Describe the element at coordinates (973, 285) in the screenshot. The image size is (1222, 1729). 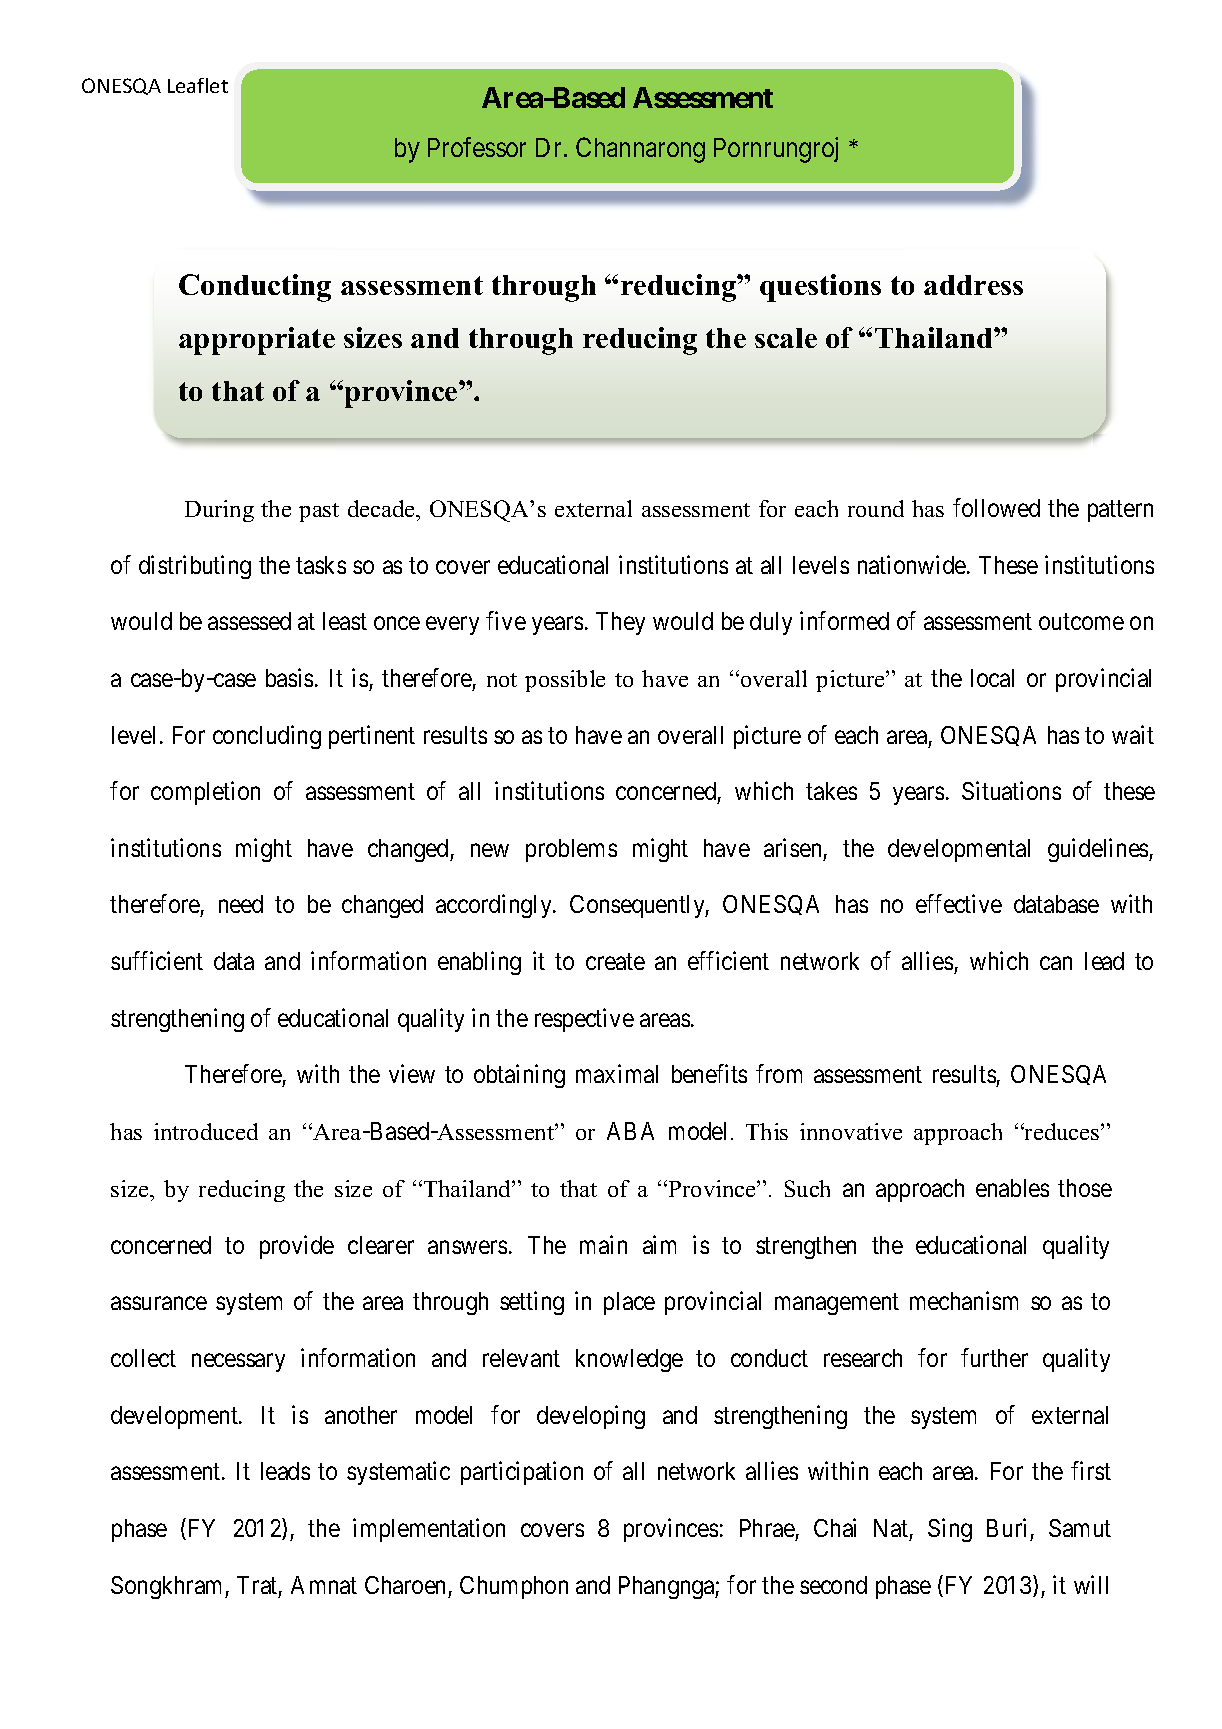
I see `address` at that location.
